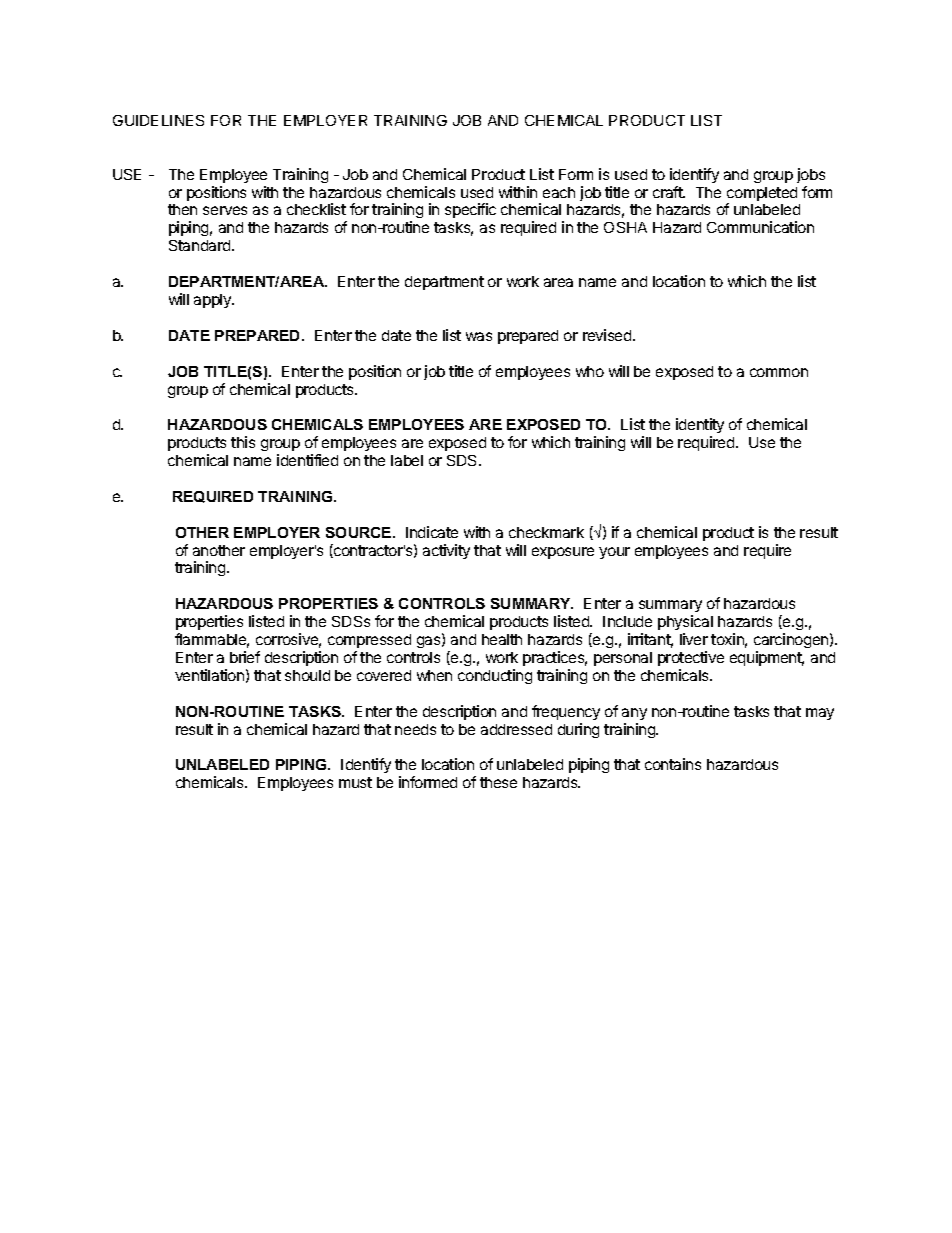 The height and width of the document is (1233, 952). I want to click on these, so click(498, 782).
